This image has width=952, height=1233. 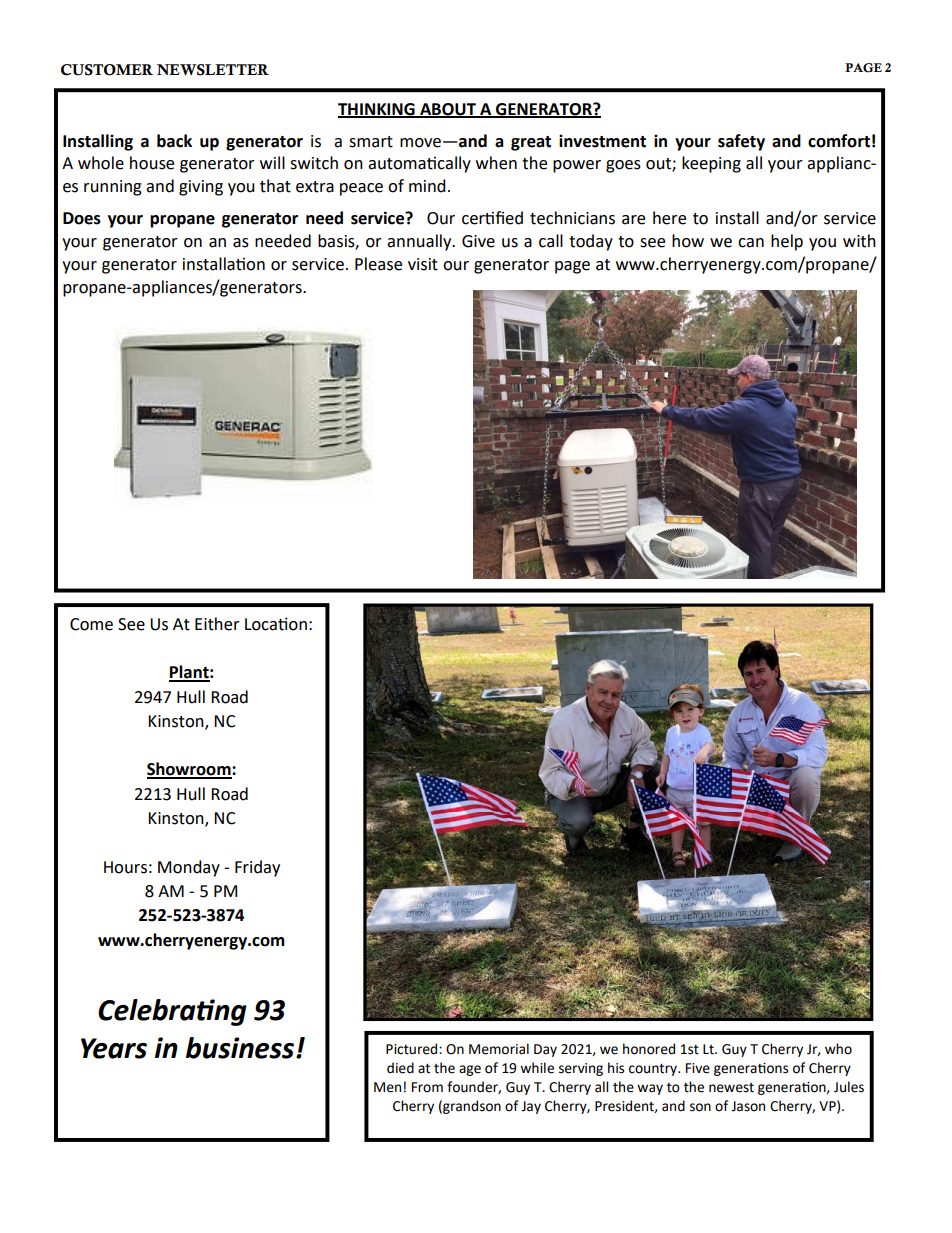 What do you see at coordinates (262, 624) in the image?
I see `Loca` at bounding box center [262, 624].
